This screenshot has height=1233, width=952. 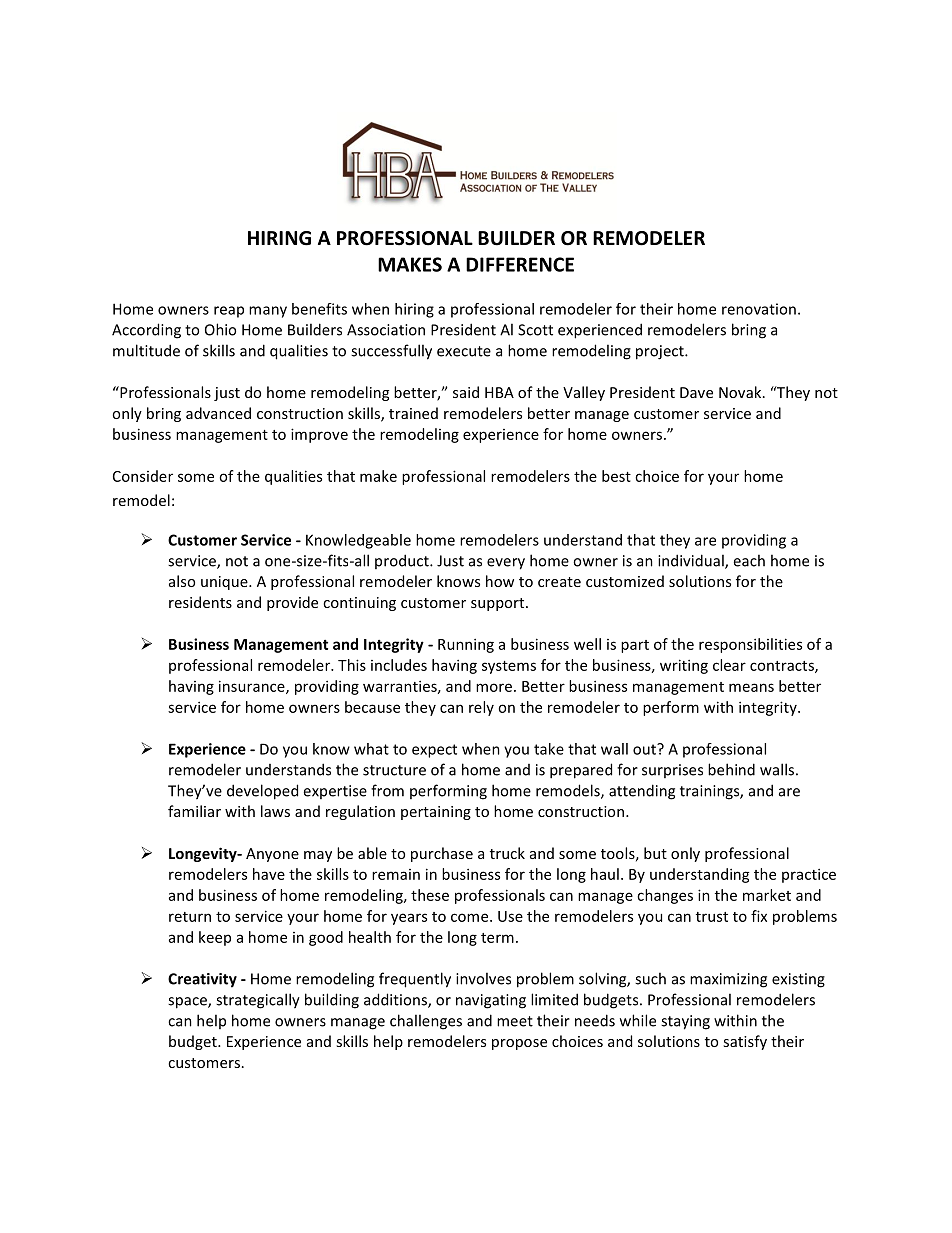 I want to click on renovation, so click(x=759, y=309).
